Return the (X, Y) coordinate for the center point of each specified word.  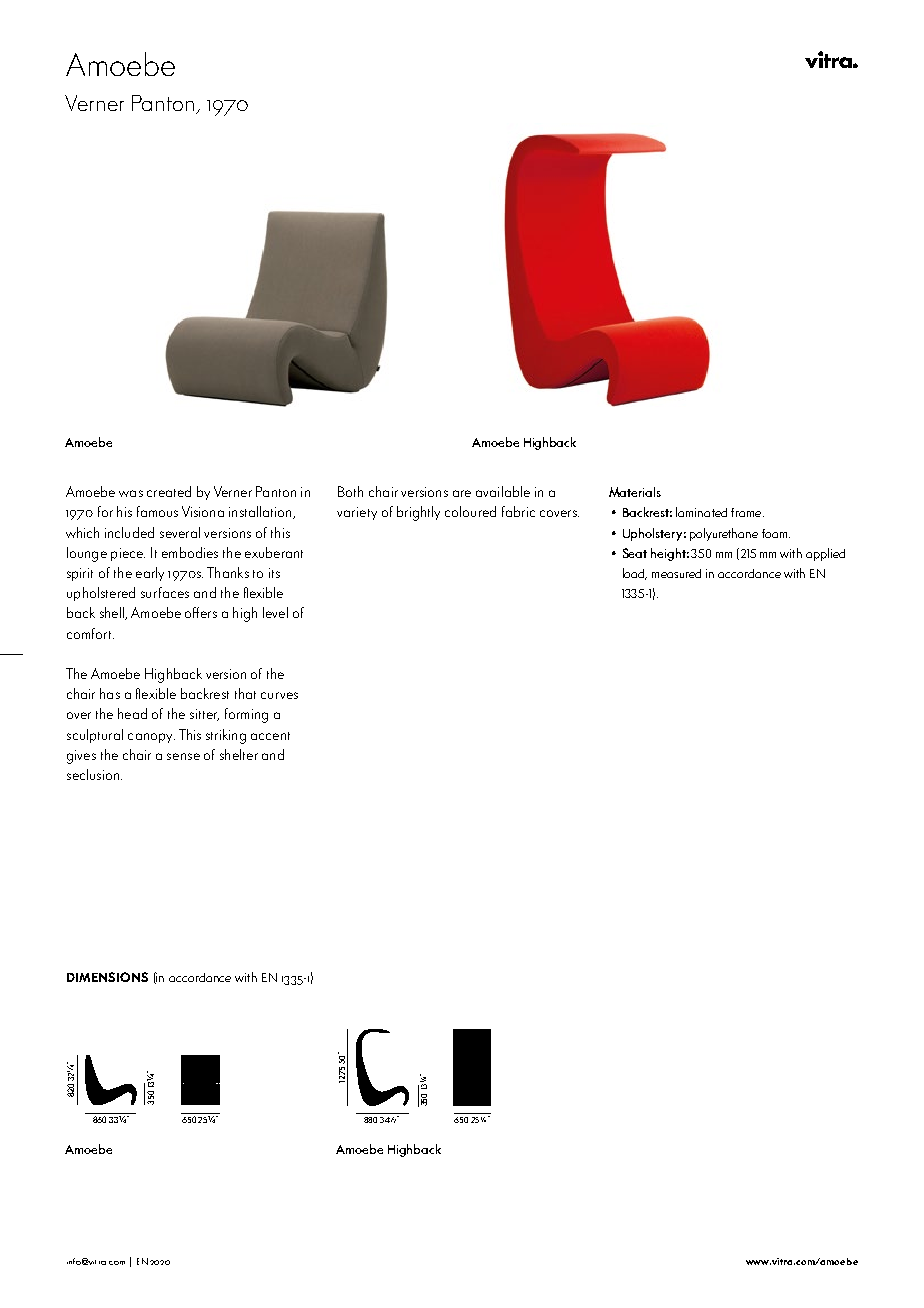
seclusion (93, 774)
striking (226, 736)
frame (747, 512)
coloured (470, 511)
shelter (239, 754)
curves (279, 695)
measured (676, 573)
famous (157, 511)
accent (270, 736)
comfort (90, 633)
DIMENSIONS (107, 977)
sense (183, 756)
